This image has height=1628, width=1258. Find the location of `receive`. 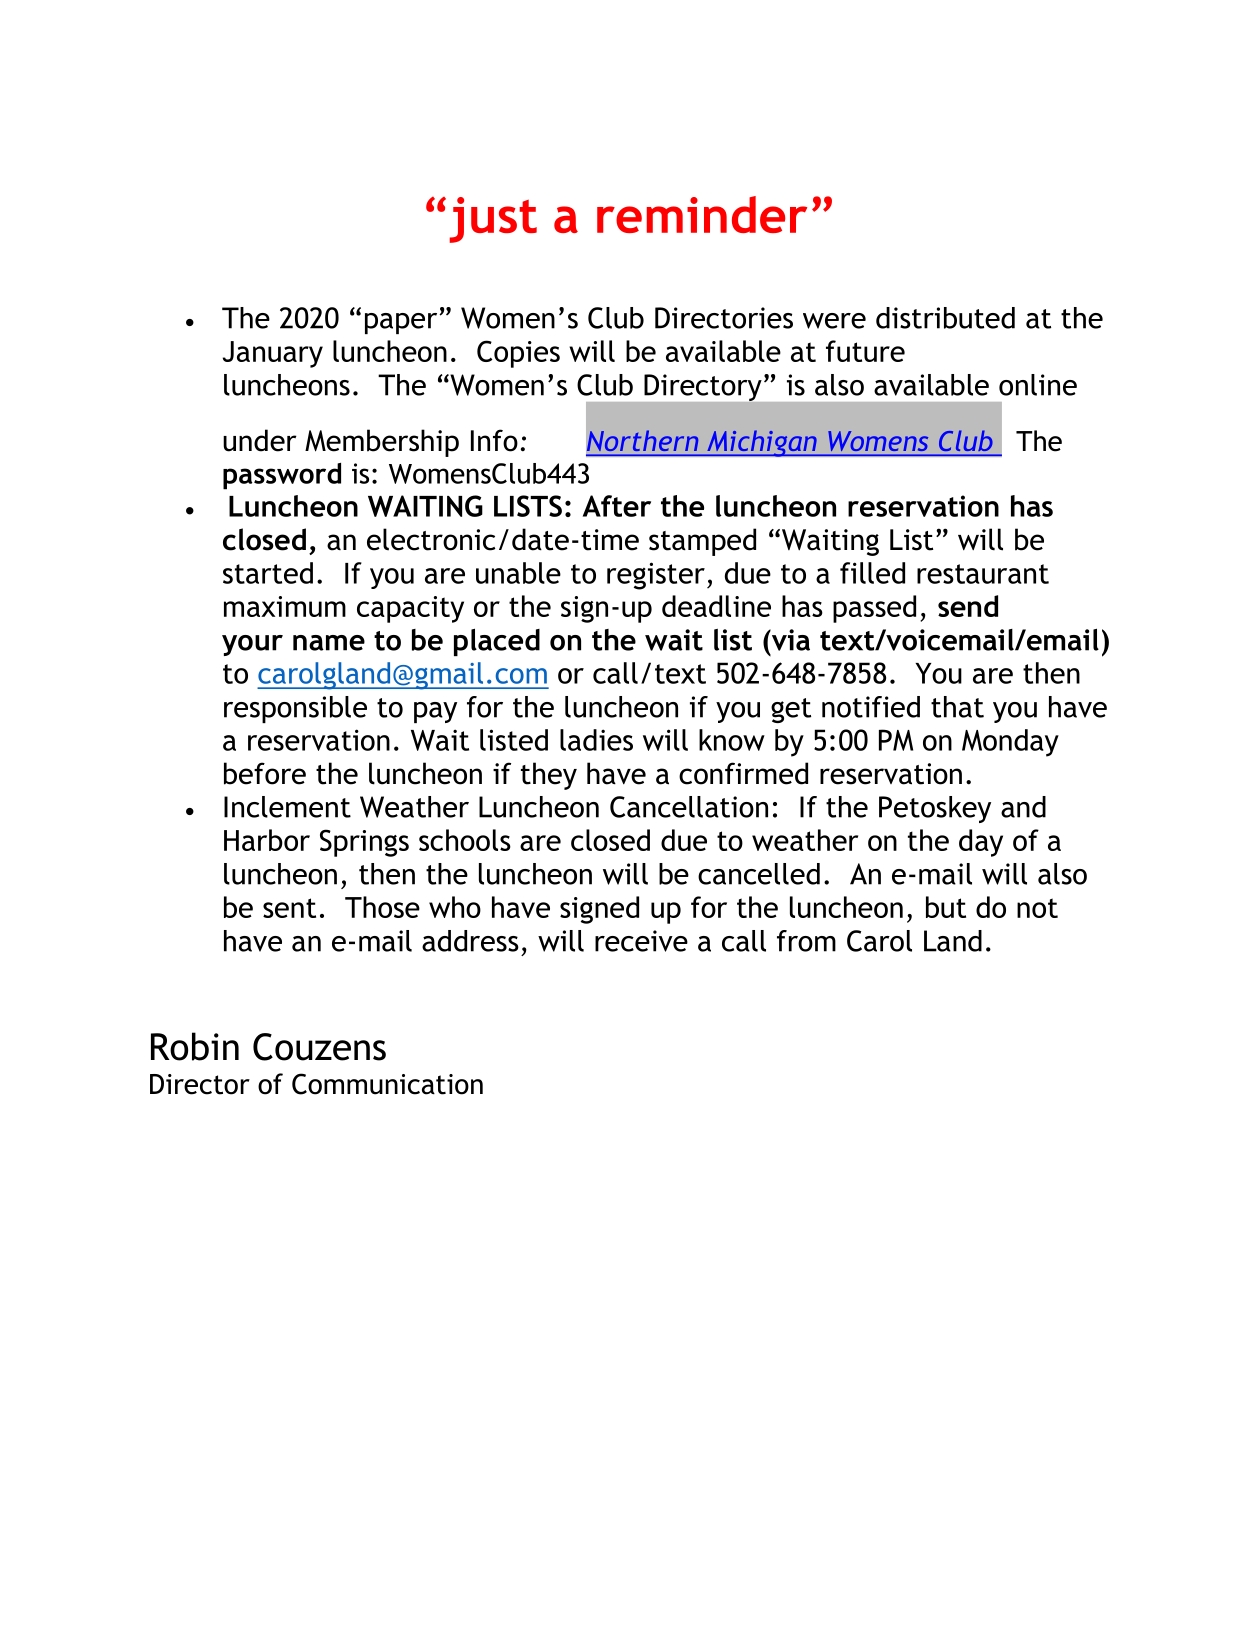

receive is located at coordinates (641, 941).
